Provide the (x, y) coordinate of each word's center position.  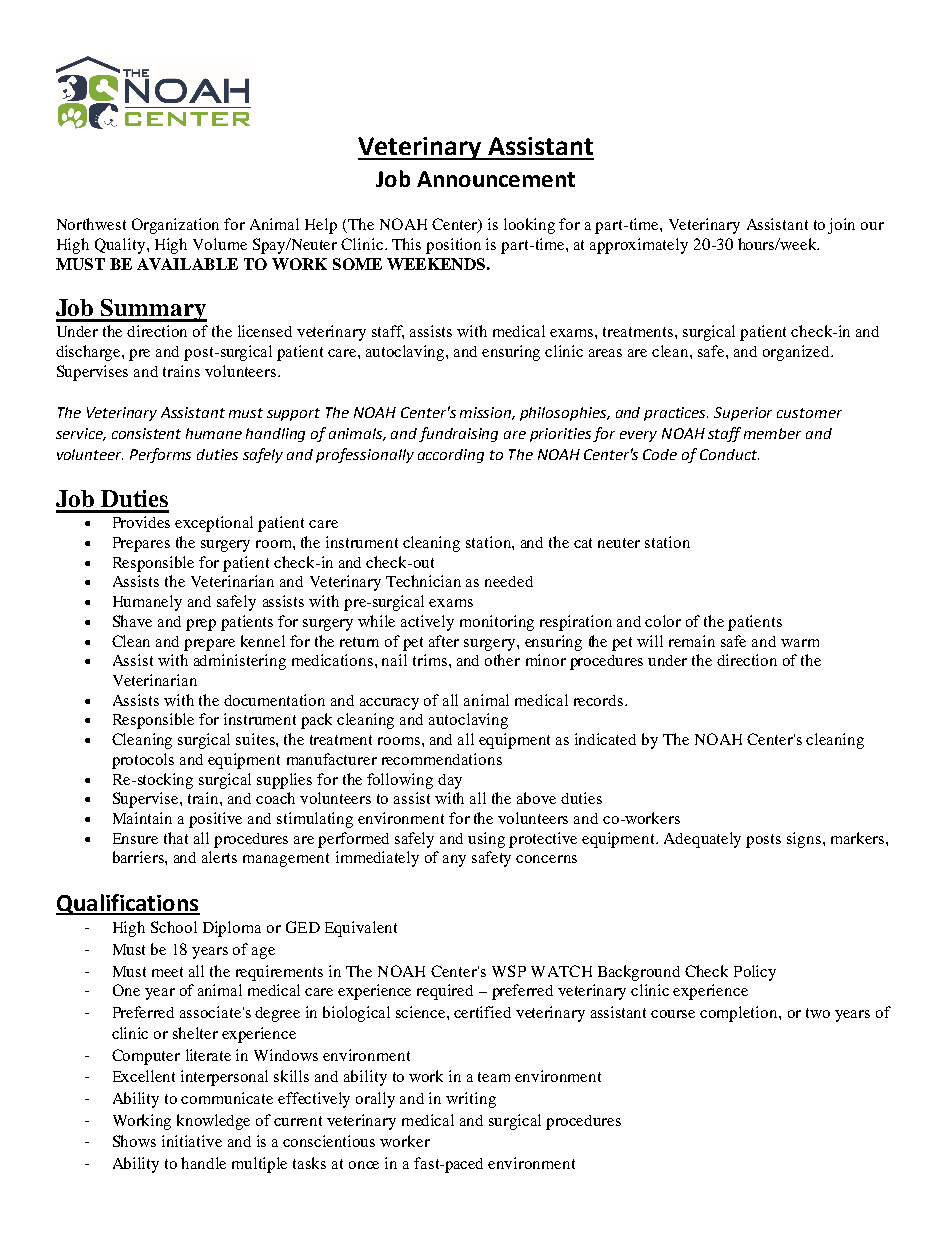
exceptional (214, 524)
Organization (175, 226)
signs (805, 840)
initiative (192, 1141)
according (451, 456)
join (841, 226)
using (486, 840)
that (176, 838)
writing (471, 1100)
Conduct (729, 454)
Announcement (496, 179)
